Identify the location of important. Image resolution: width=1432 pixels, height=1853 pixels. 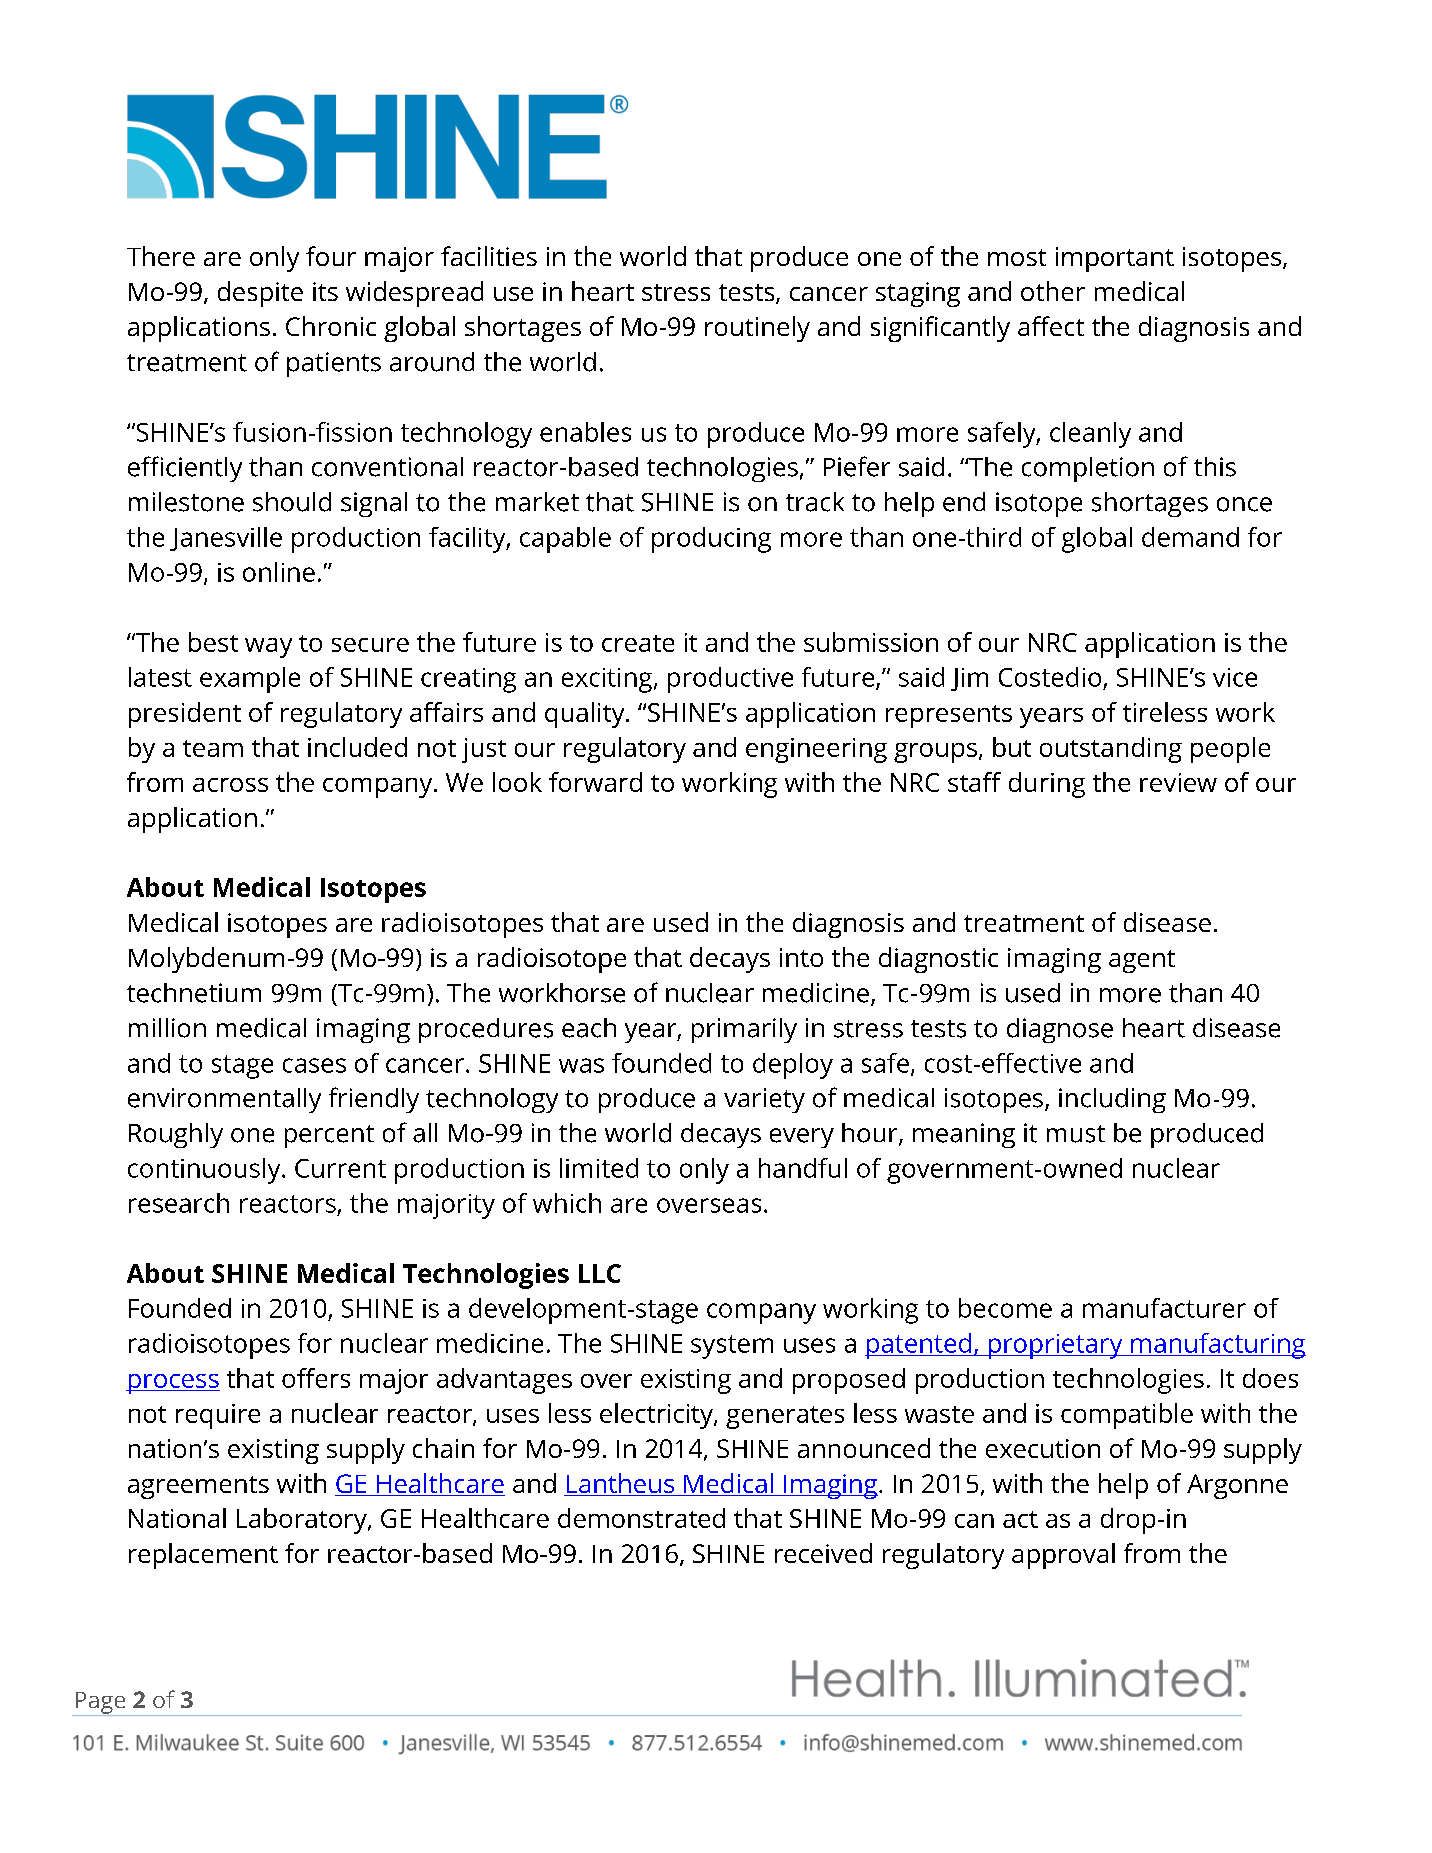
(1115, 259).
